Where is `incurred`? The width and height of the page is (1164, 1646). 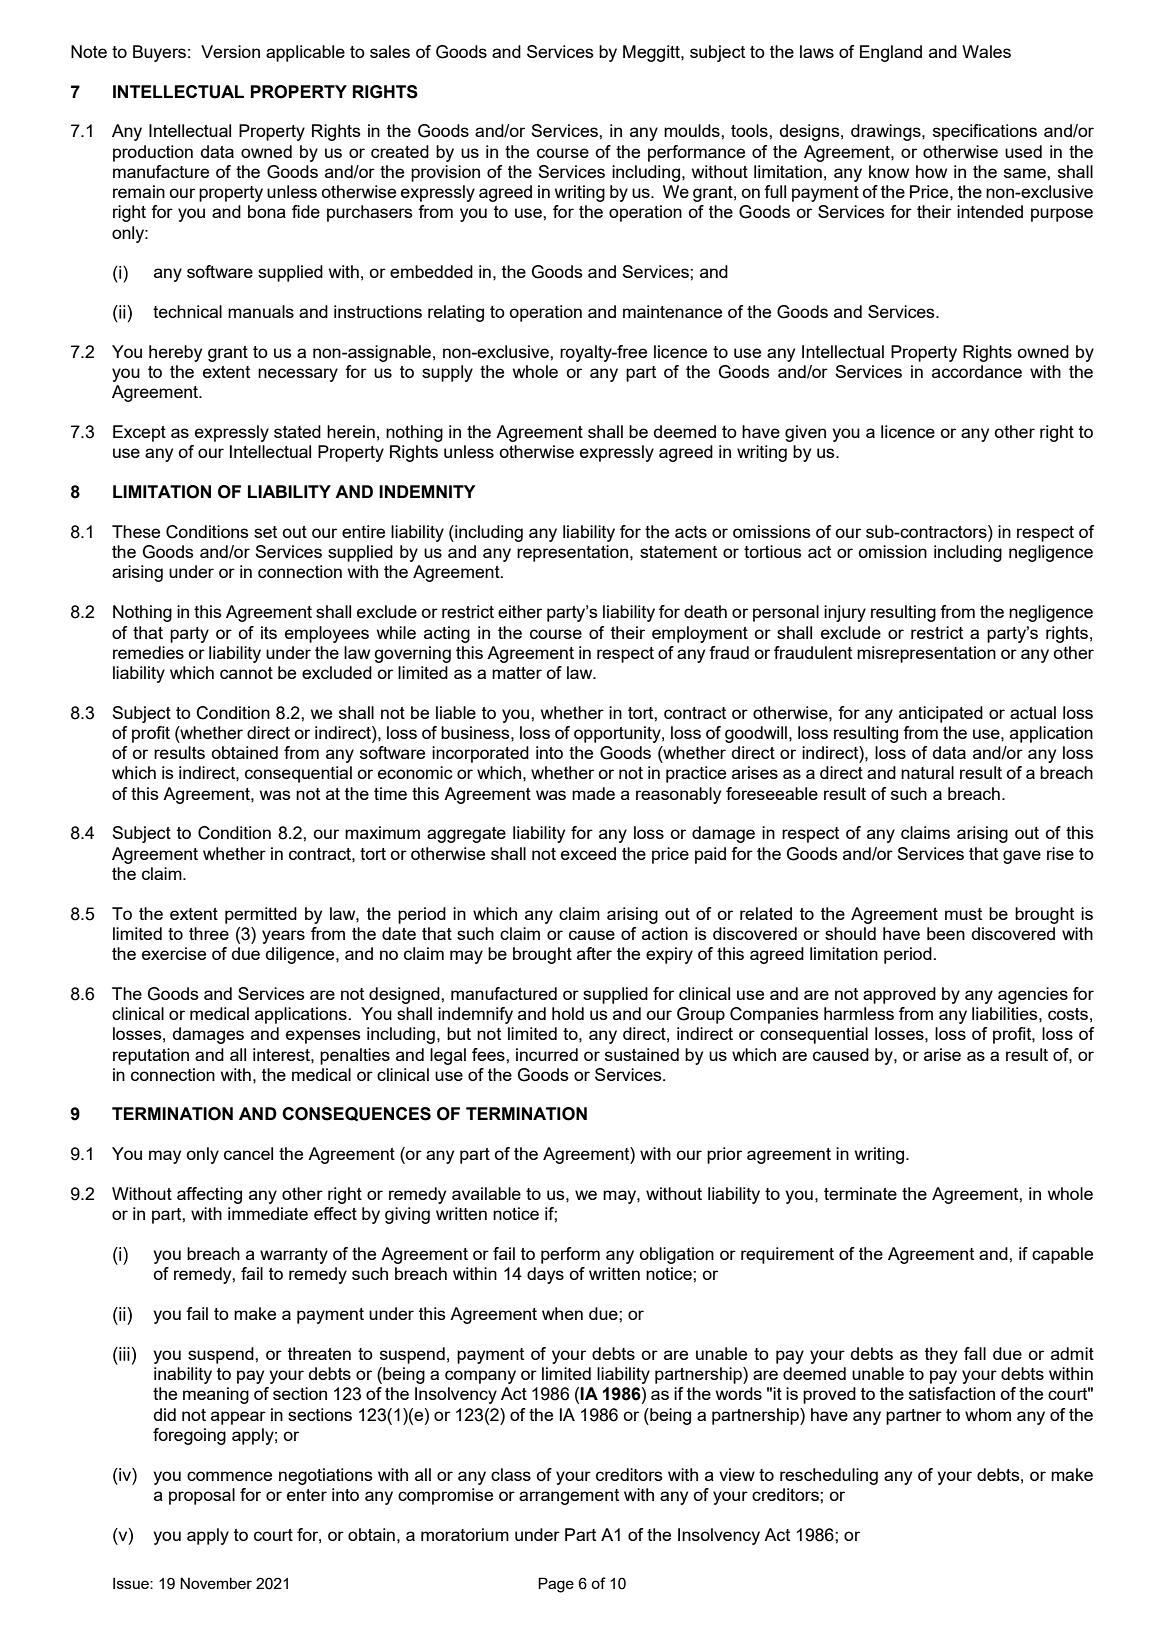 incurred is located at coordinates (547, 1054).
